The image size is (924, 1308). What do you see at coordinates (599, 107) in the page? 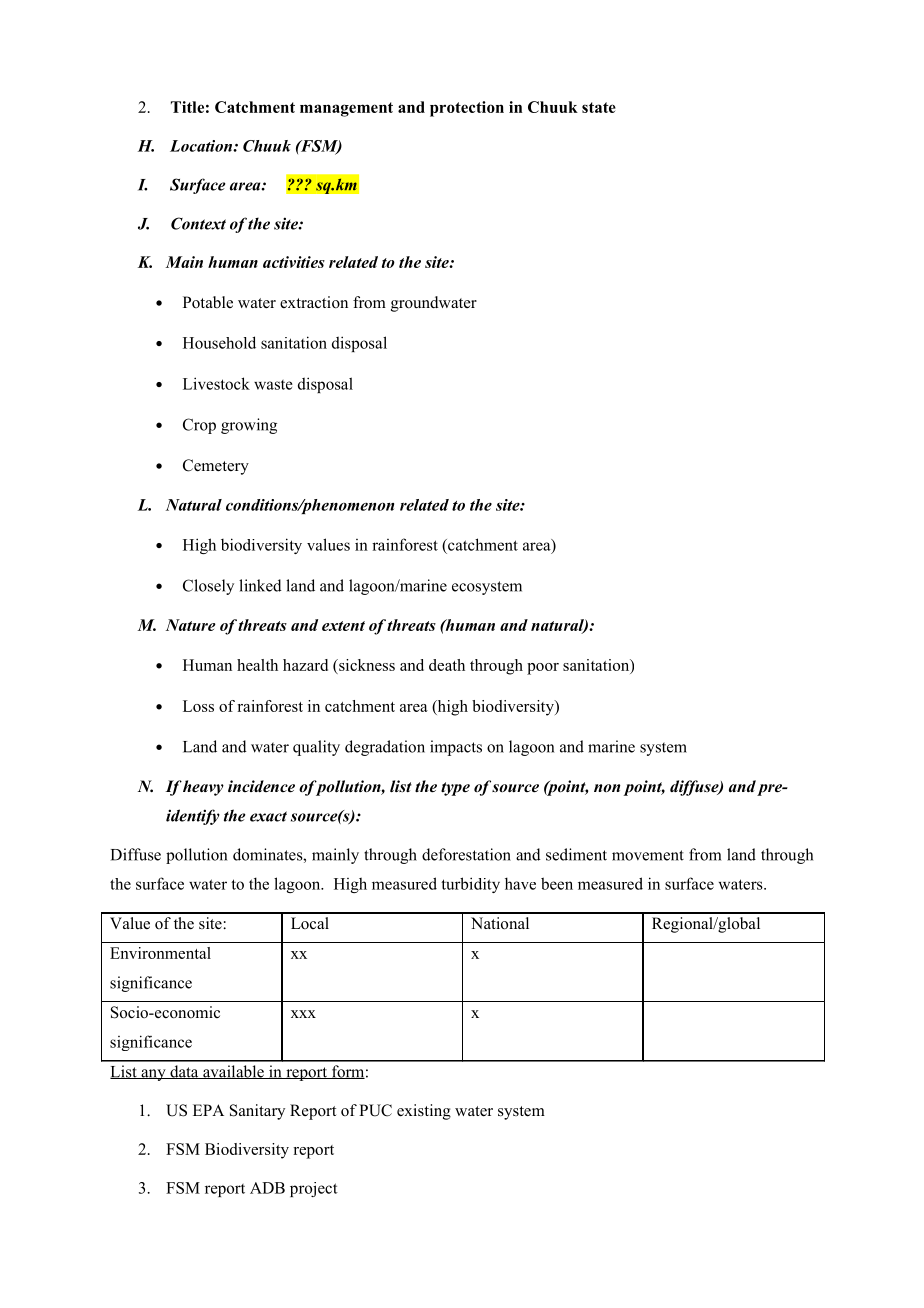
I see `state` at bounding box center [599, 107].
